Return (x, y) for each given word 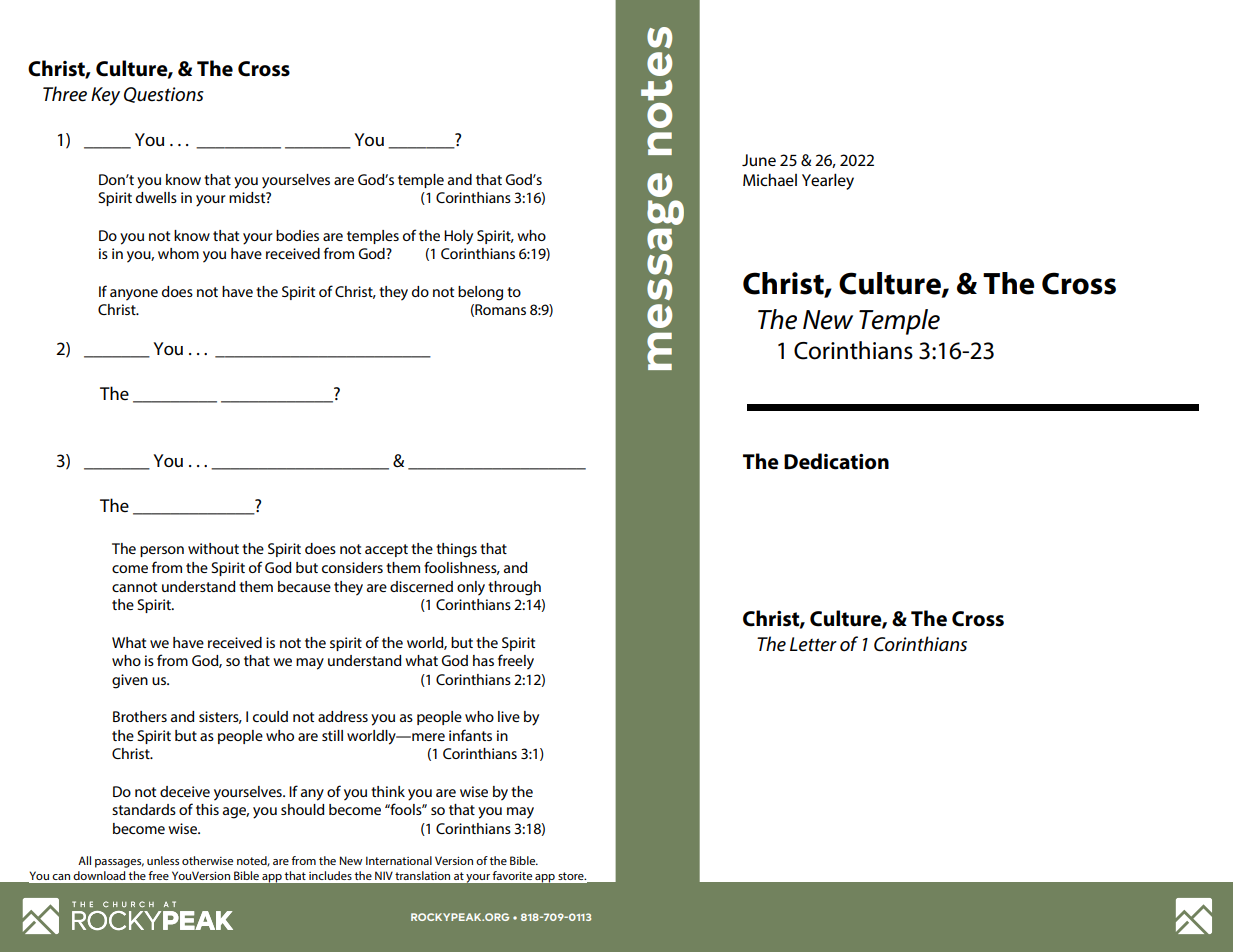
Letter (813, 644)
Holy (458, 237)
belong (480, 293)
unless (163, 860)
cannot (134, 587)
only (471, 588)
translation (422, 875)
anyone (134, 295)
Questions (164, 95)
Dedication (836, 461)
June (759, 160)
